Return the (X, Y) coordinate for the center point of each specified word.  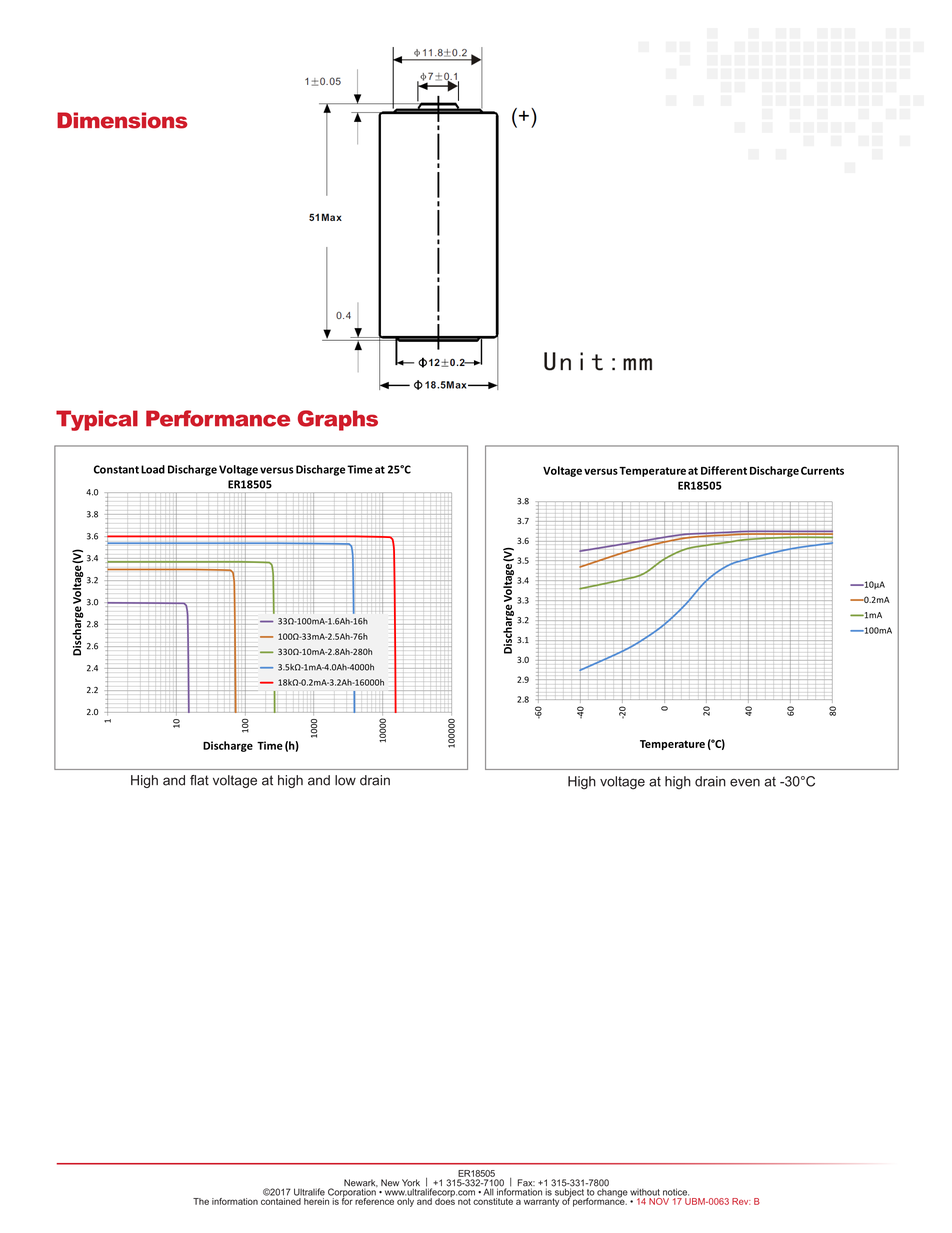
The (201, 1201)
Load (153, 469)
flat (199, 780)
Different (724, 470)
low (345, 780)
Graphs (338, 420)
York (411, 1184)
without (645, 1192)
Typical (97, 420)
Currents (822, 470)
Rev (741, 1201)
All (488, 1192)
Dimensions (122, 120)
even (745, 782)
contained (281, 1201)
